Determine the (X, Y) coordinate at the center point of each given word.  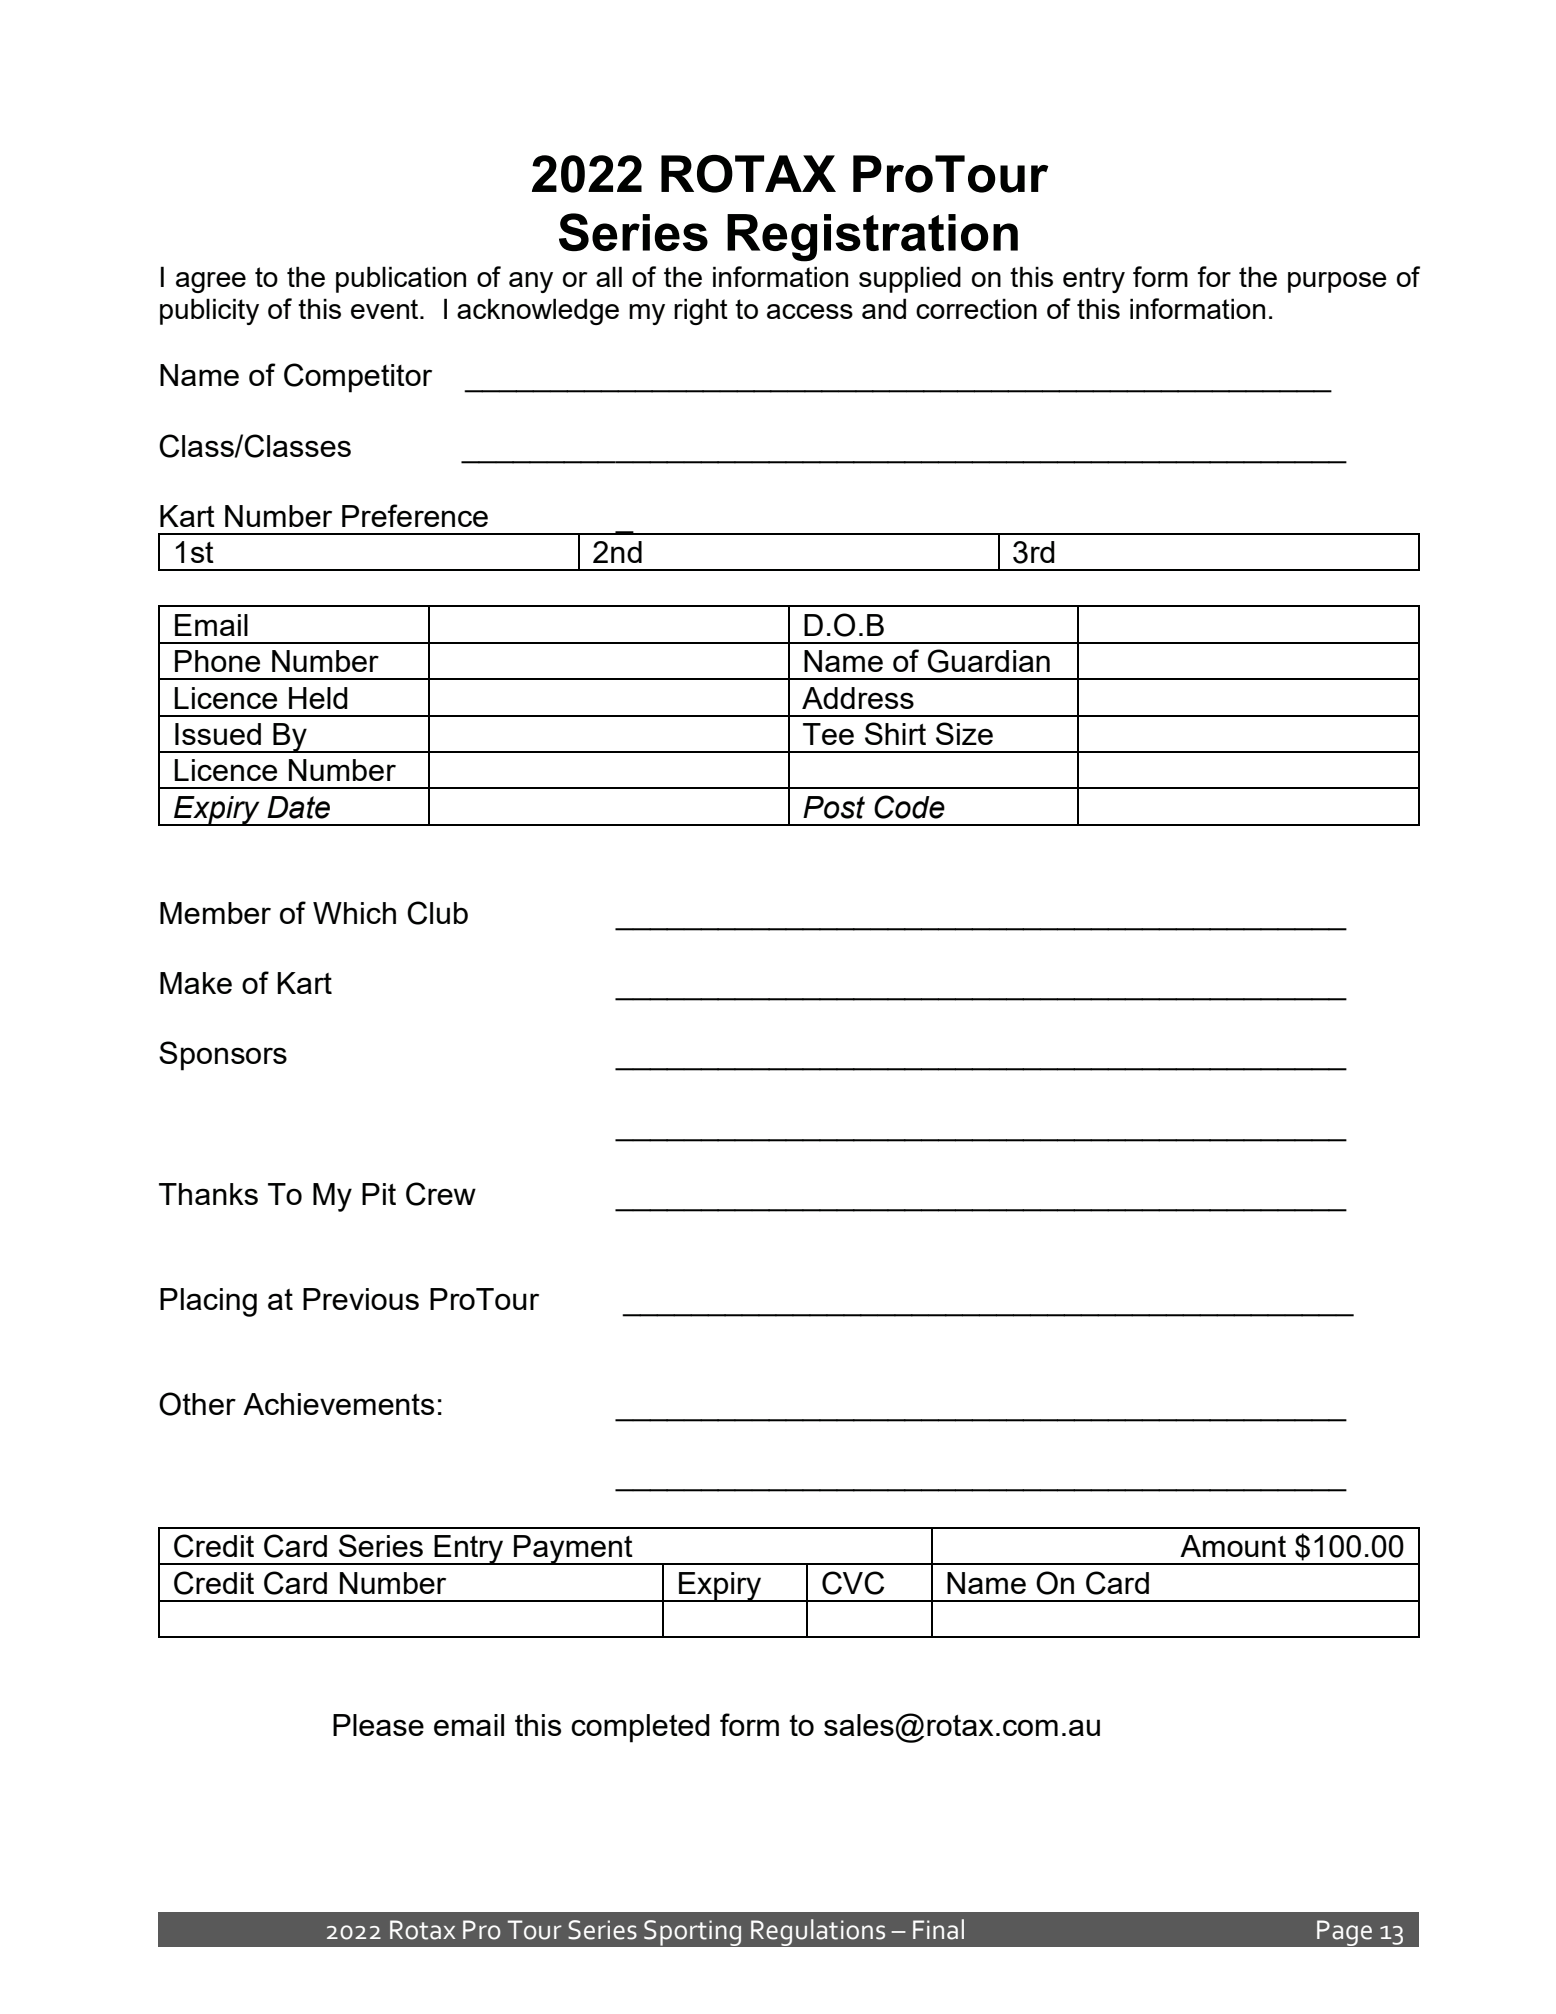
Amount (1233, 1546)
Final (938, 1929)
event (386, 309)
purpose (1337, 282)
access (810, 311)
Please (378, 1725)
